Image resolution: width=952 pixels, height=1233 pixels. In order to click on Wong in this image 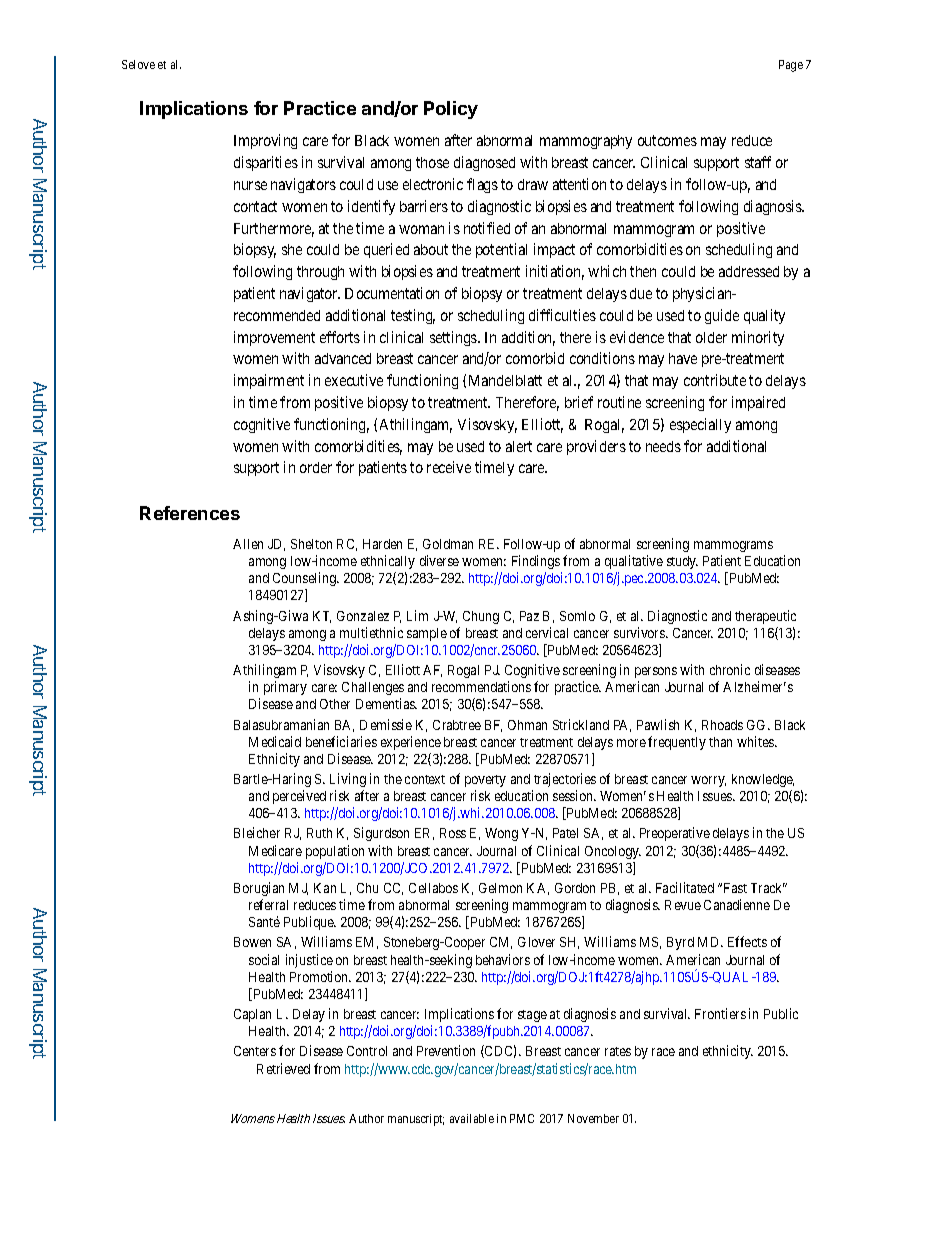, I will do `click(501, 834)`.
